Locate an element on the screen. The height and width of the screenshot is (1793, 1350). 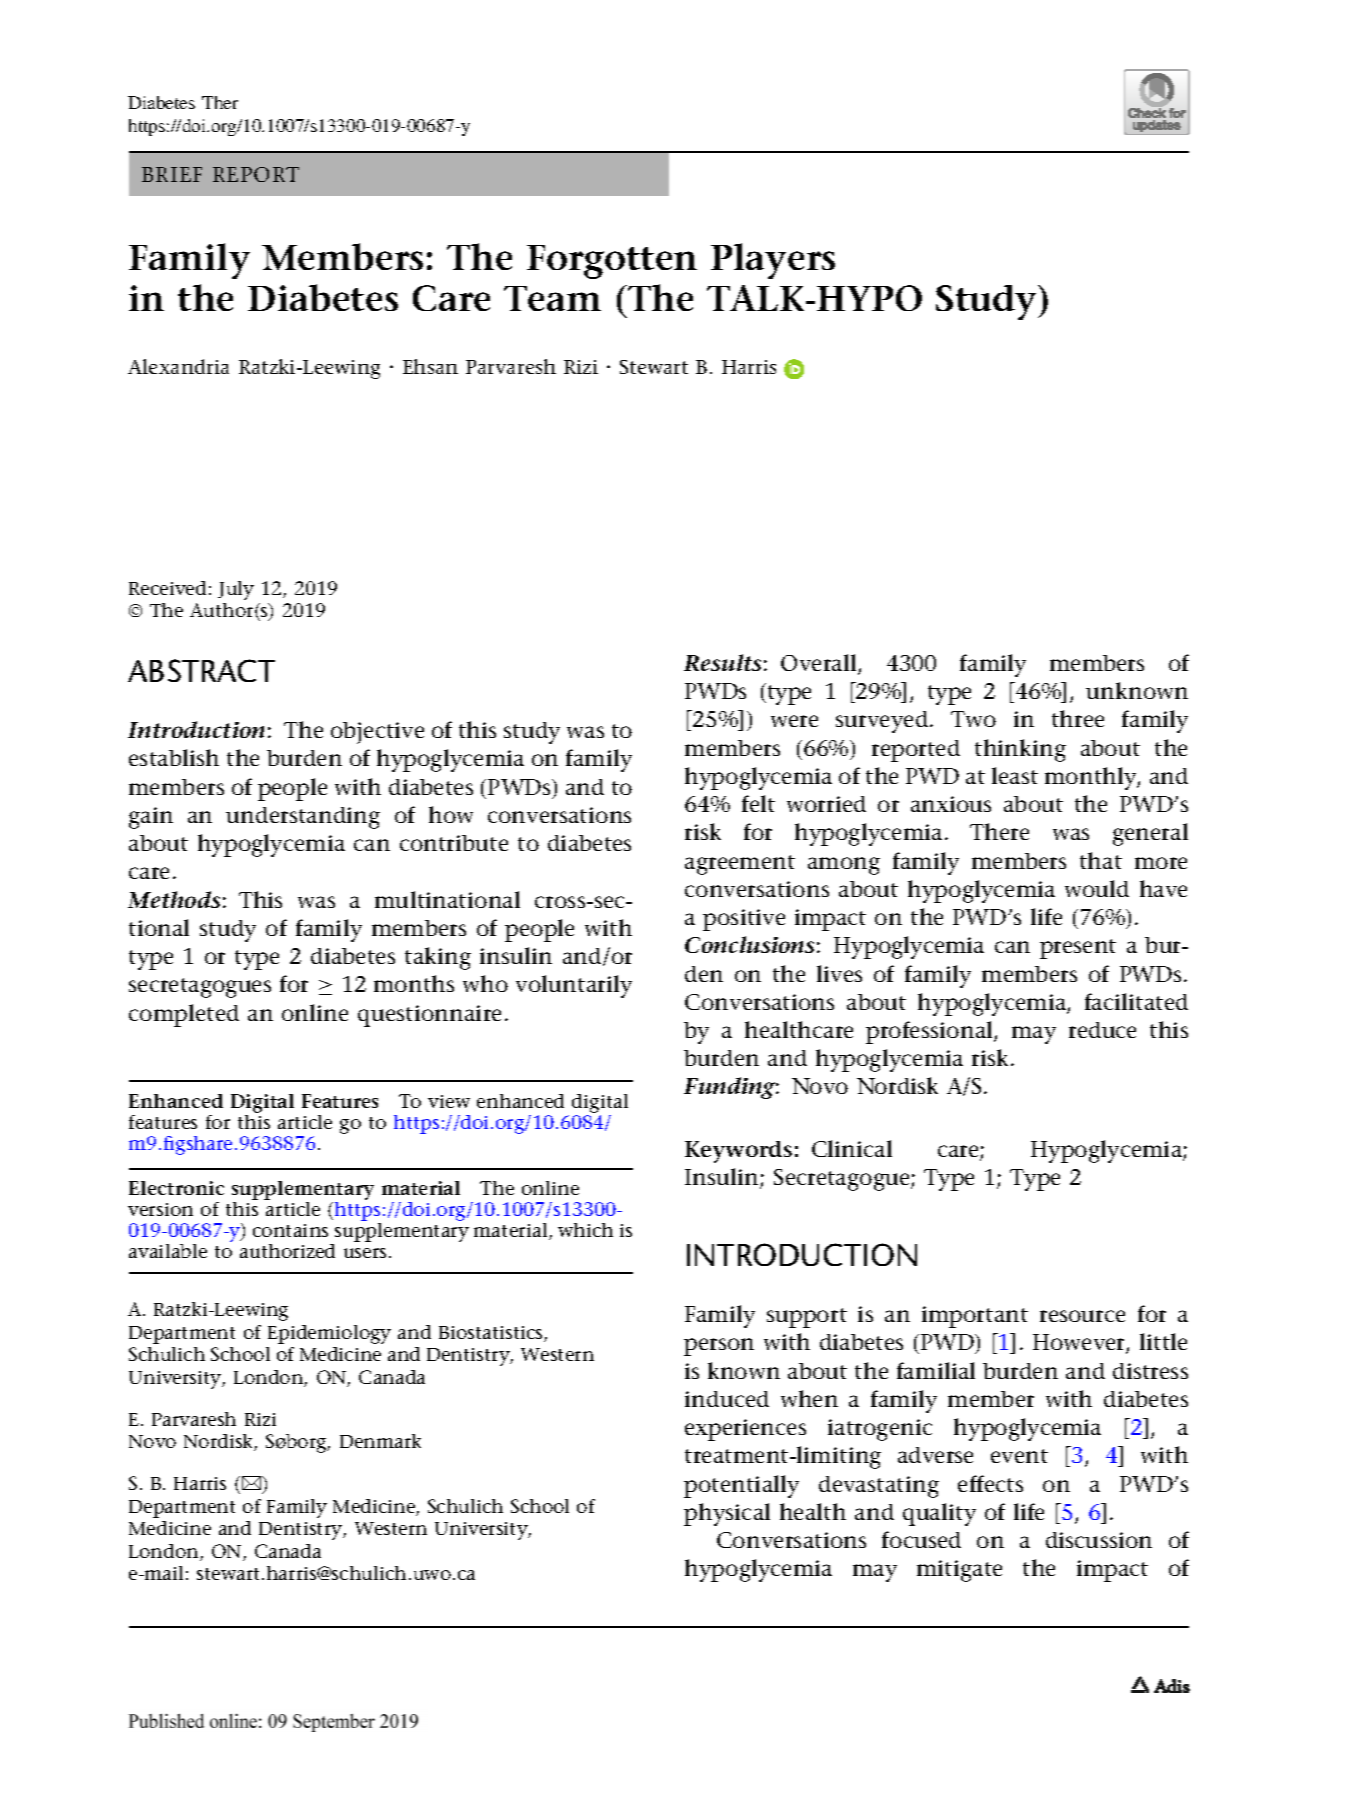
Overall is located at coordinates (820, 664).
